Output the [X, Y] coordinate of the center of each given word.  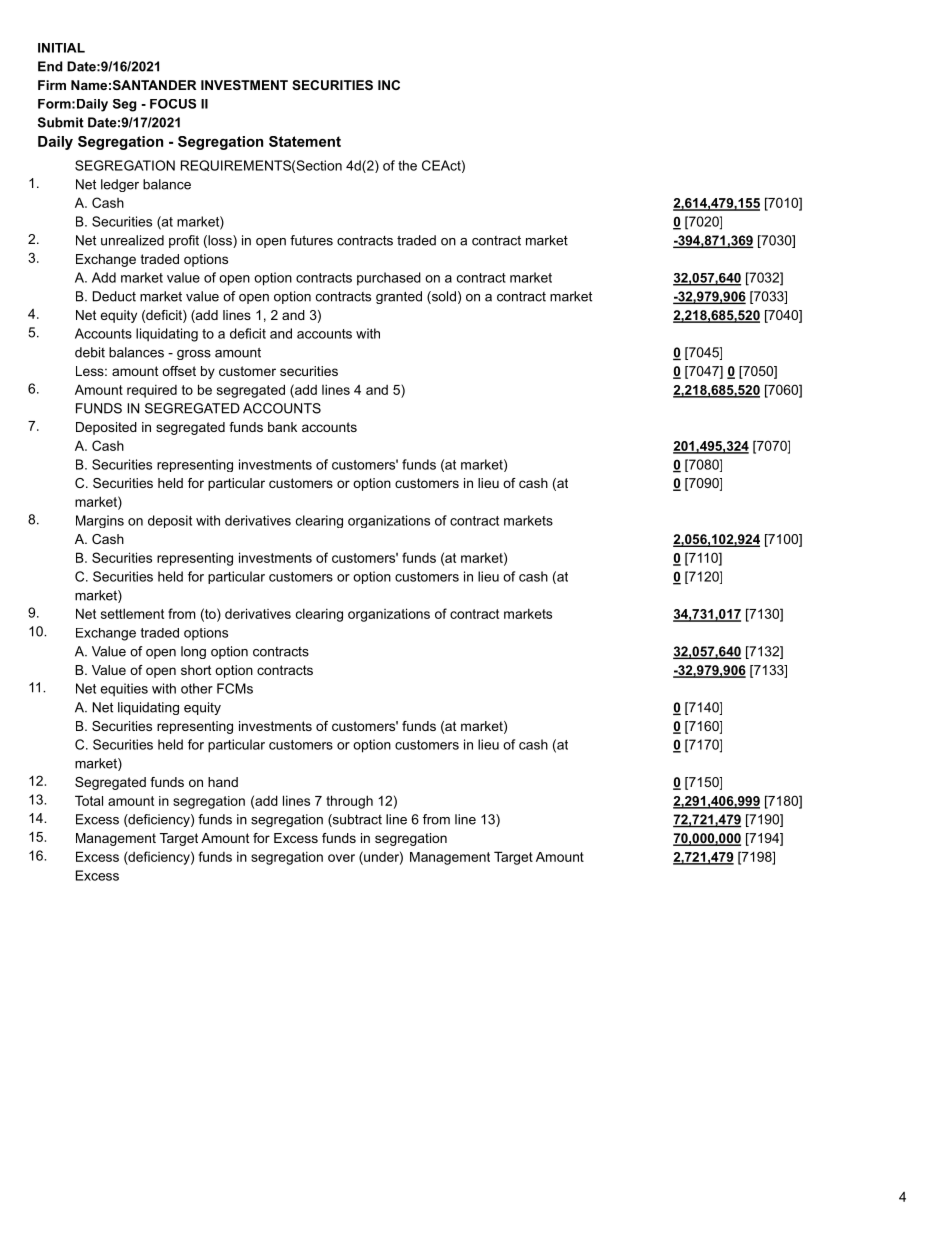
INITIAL [61, 48]
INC [389, 85]
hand [223, 782]
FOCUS [173, 104]
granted [399, 297]
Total [89, 800]
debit [90, 352]
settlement [132, 613]
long [193, 652]
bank [282, 427]
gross [194, 355]
